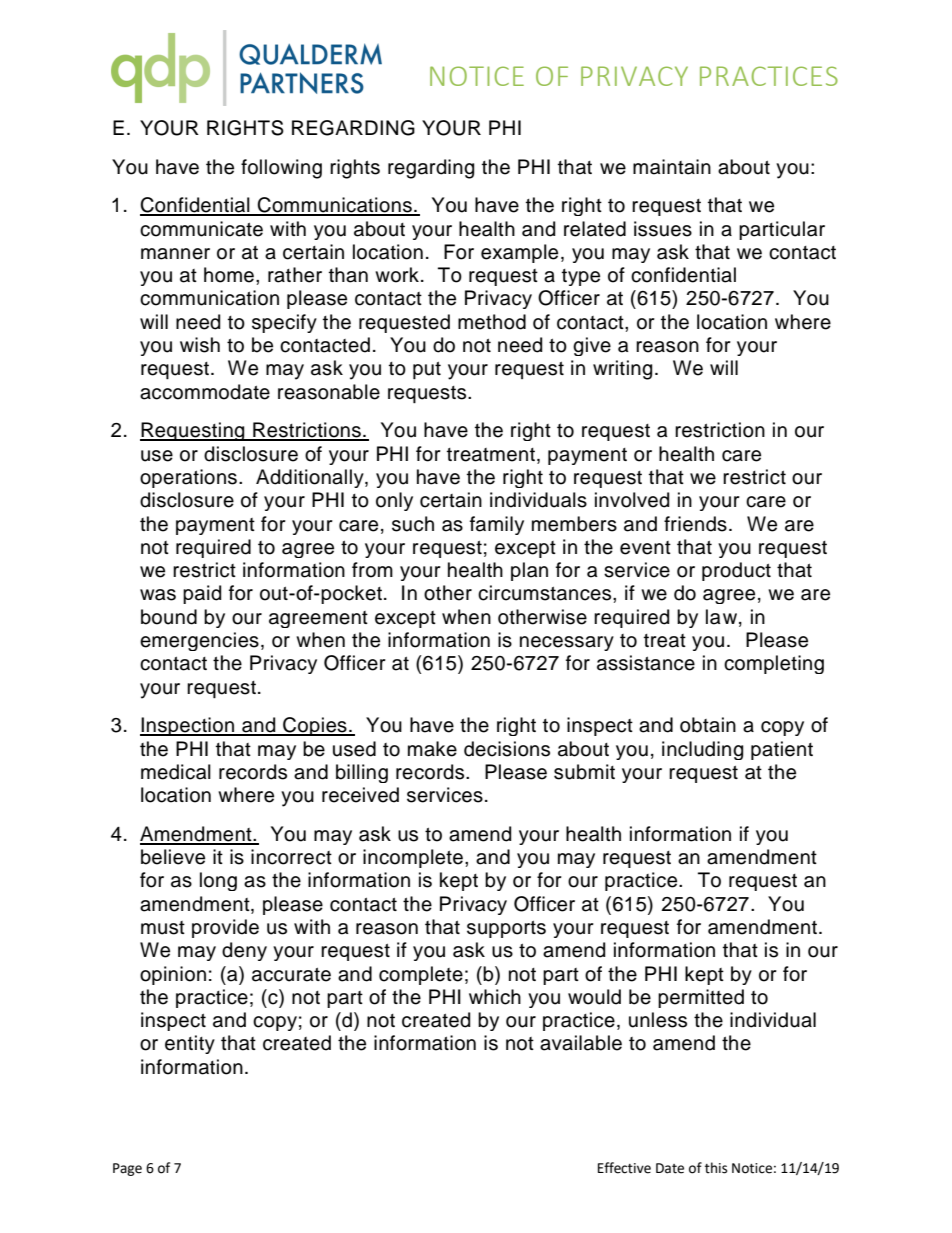 The width and height of the document is (952, 1233). What do you see at coordinates (188, 478) in the document?
I see `operations` at bounding box center [188, 478].
